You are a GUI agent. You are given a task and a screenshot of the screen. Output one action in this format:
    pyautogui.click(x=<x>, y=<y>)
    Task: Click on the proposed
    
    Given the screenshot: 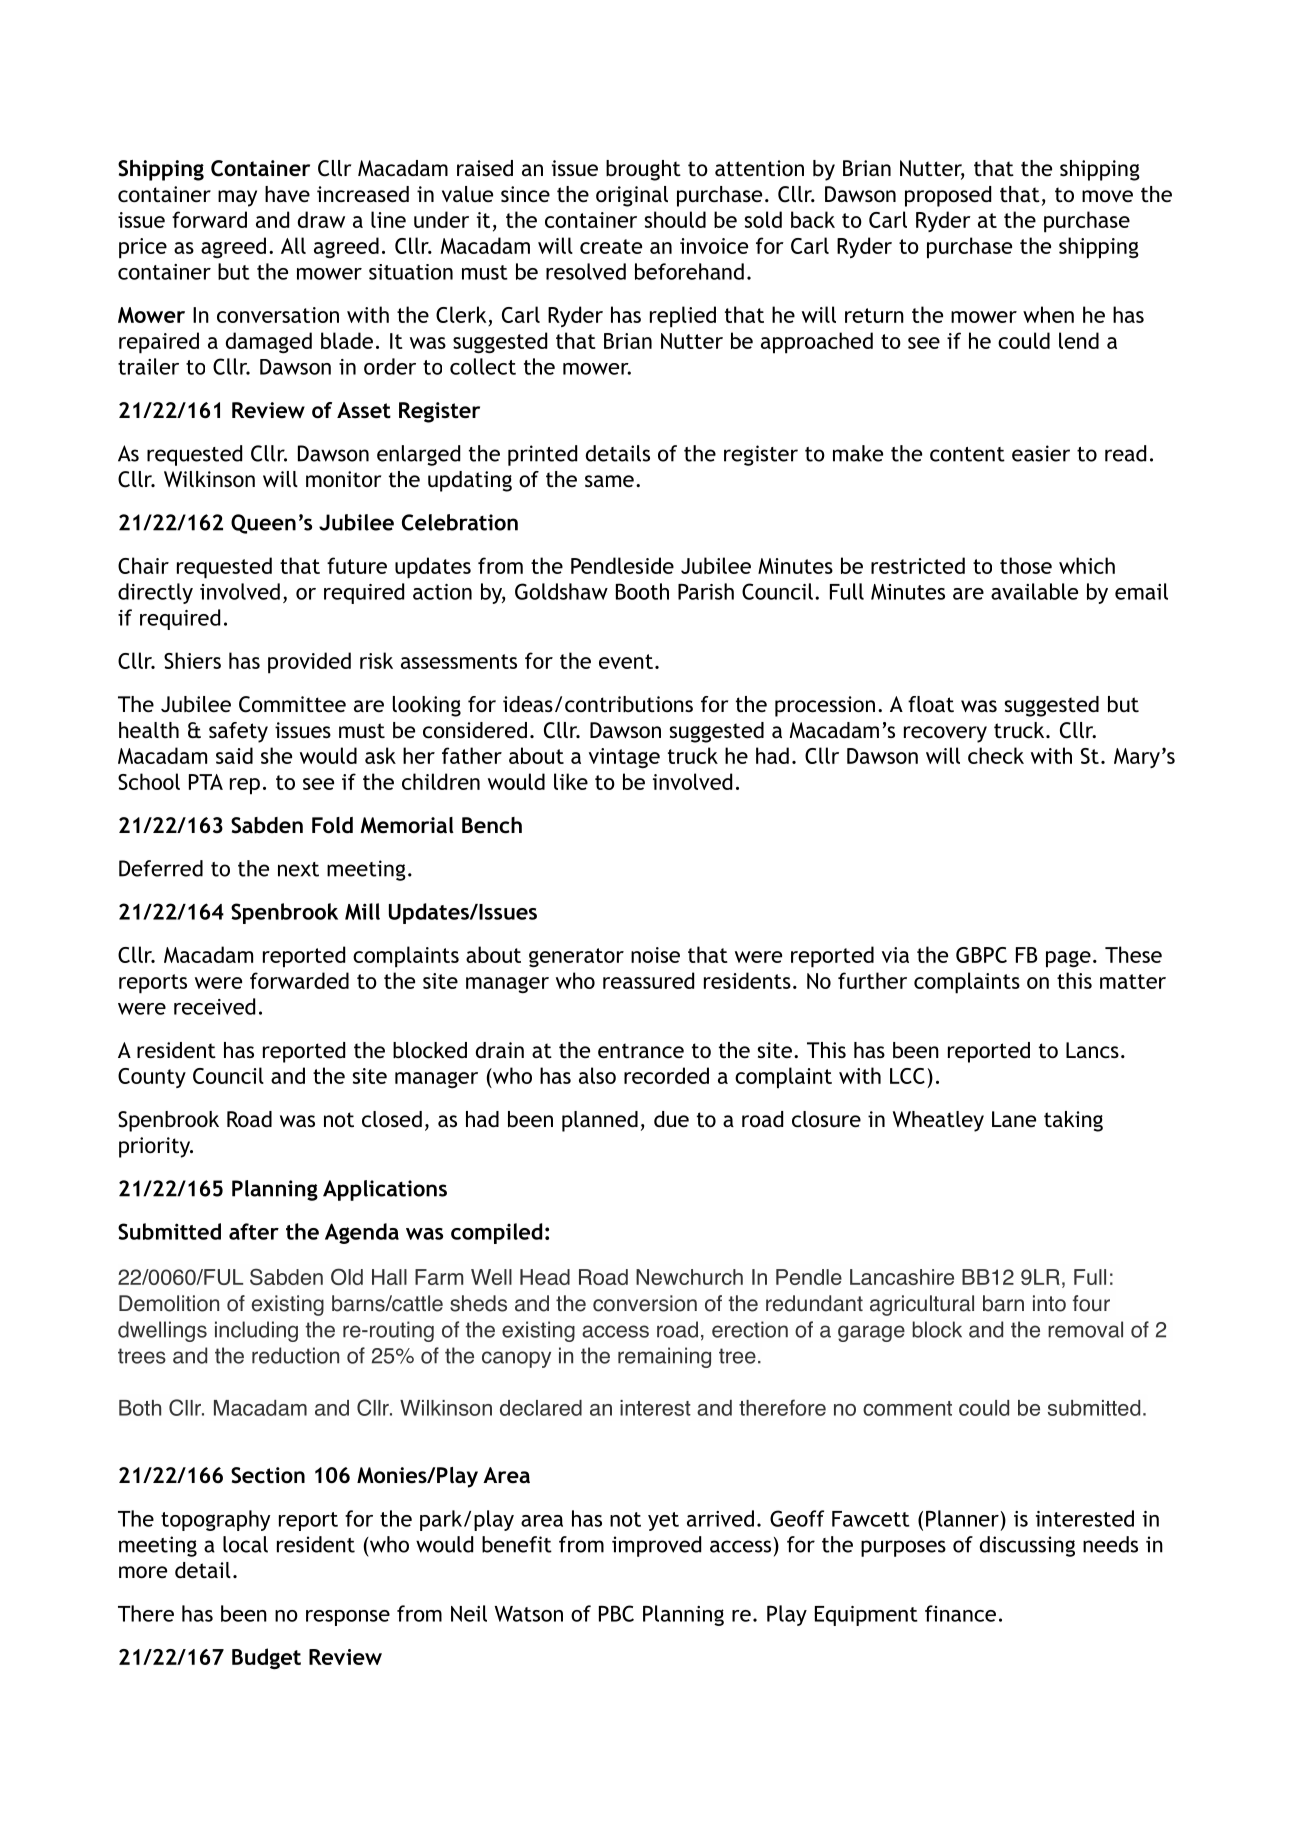 What is the action you would take?
    pyautogui.click(x=948, y=196)
